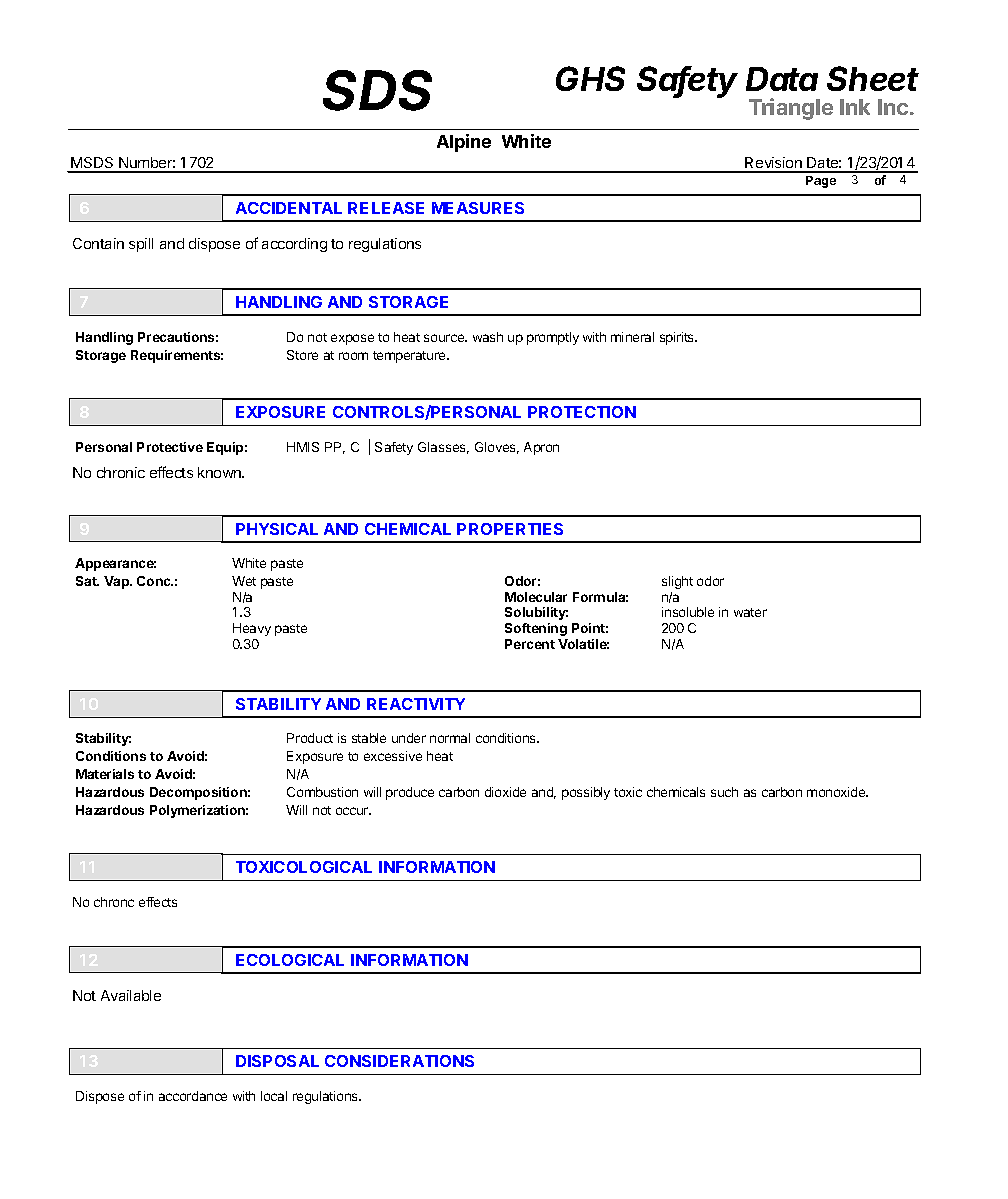 This screenshot has width=1008, height=1199. What do you see at coordinates (289, 208) in the screenshot?
I see `ACCIDENTAL` at bounding box center [289, 208].
